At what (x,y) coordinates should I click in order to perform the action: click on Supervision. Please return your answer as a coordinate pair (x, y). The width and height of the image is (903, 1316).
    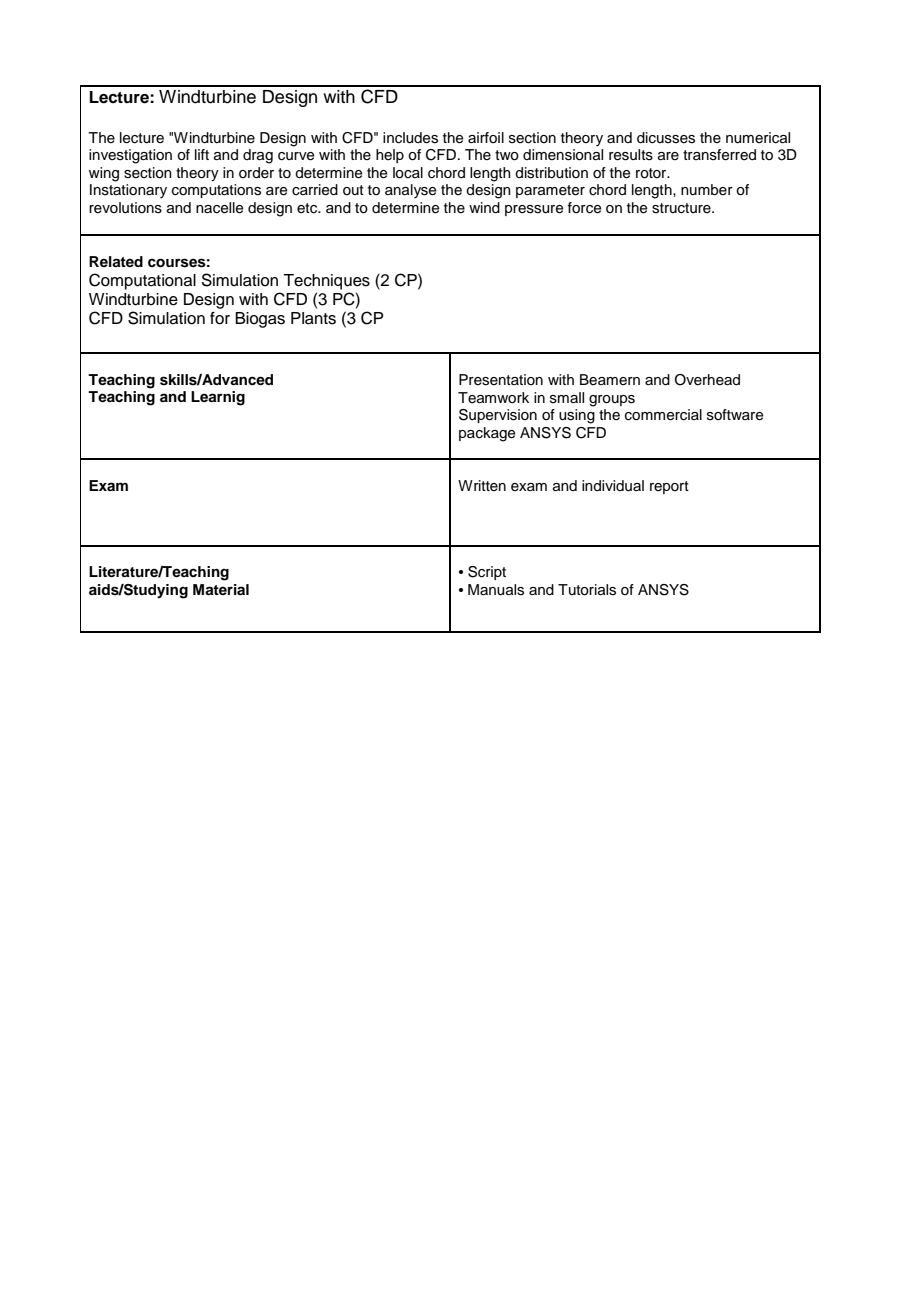
    Looking at the image, I should click on (498, 416).
